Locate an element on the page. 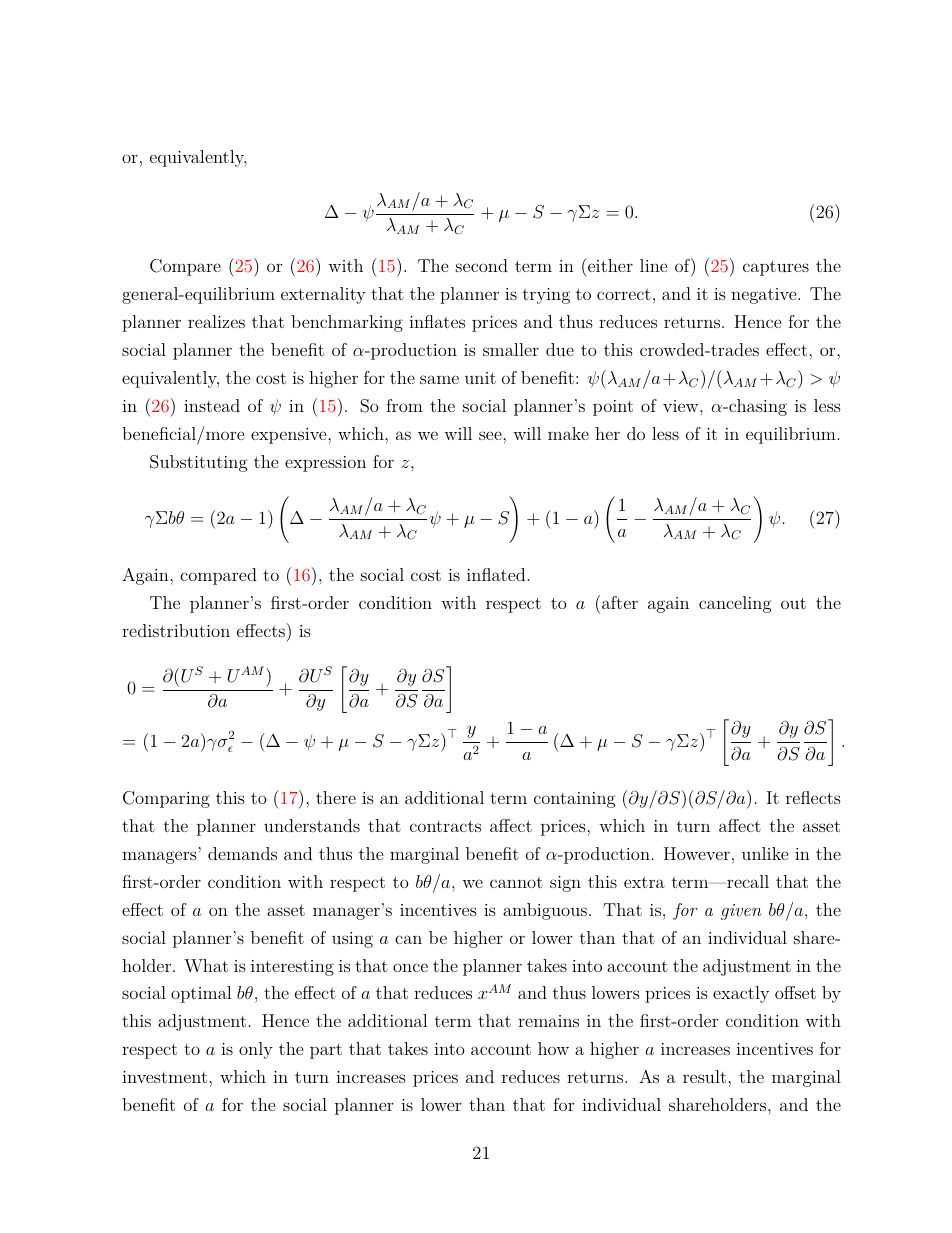 The image size is (952, 1233). only is located at coordinates (256, 1050).
